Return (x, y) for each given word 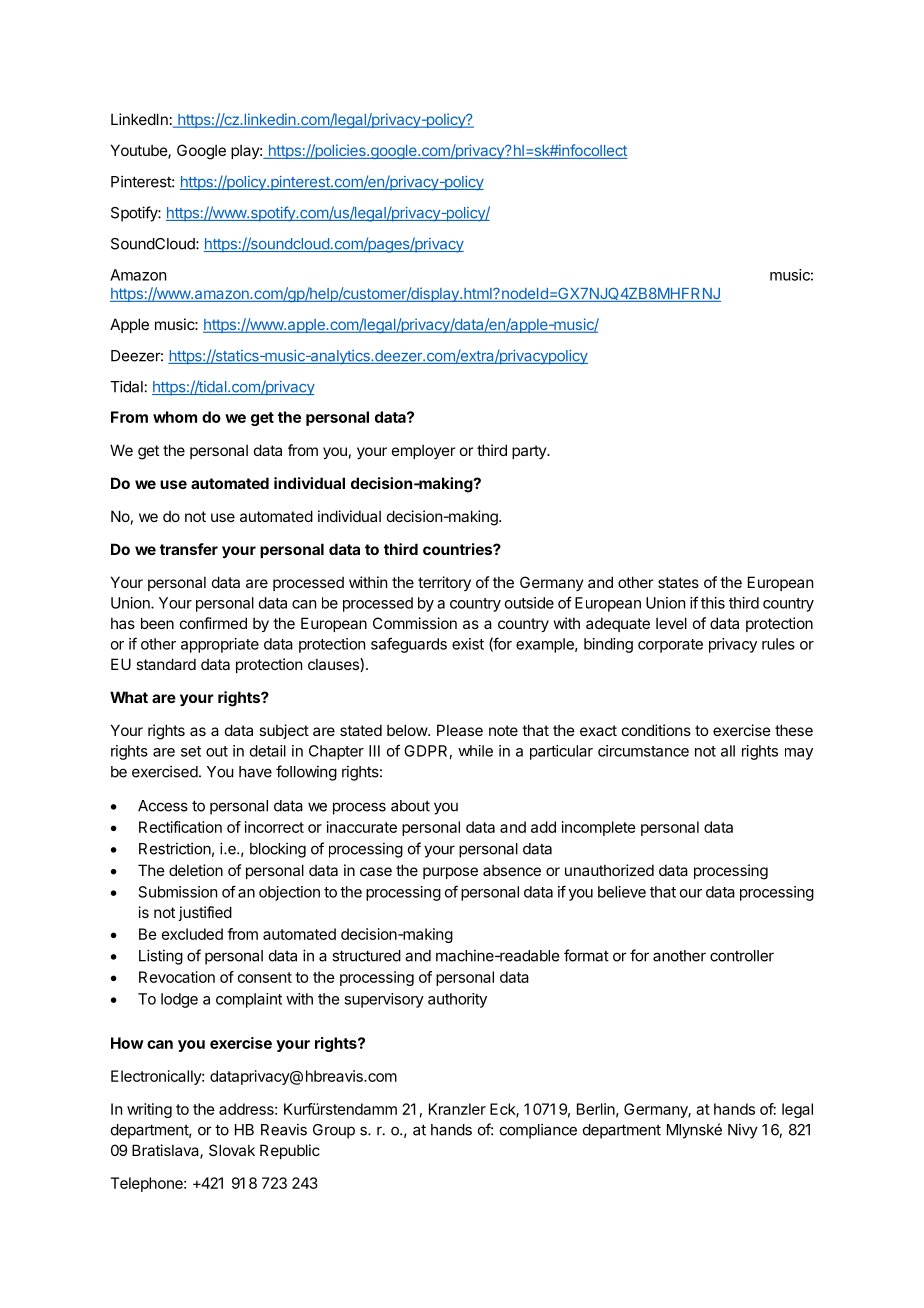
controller (742, 956)
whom (175, 417)
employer (423, 451)
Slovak (232, 1150)
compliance (538, 1131)
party (530, 452)
